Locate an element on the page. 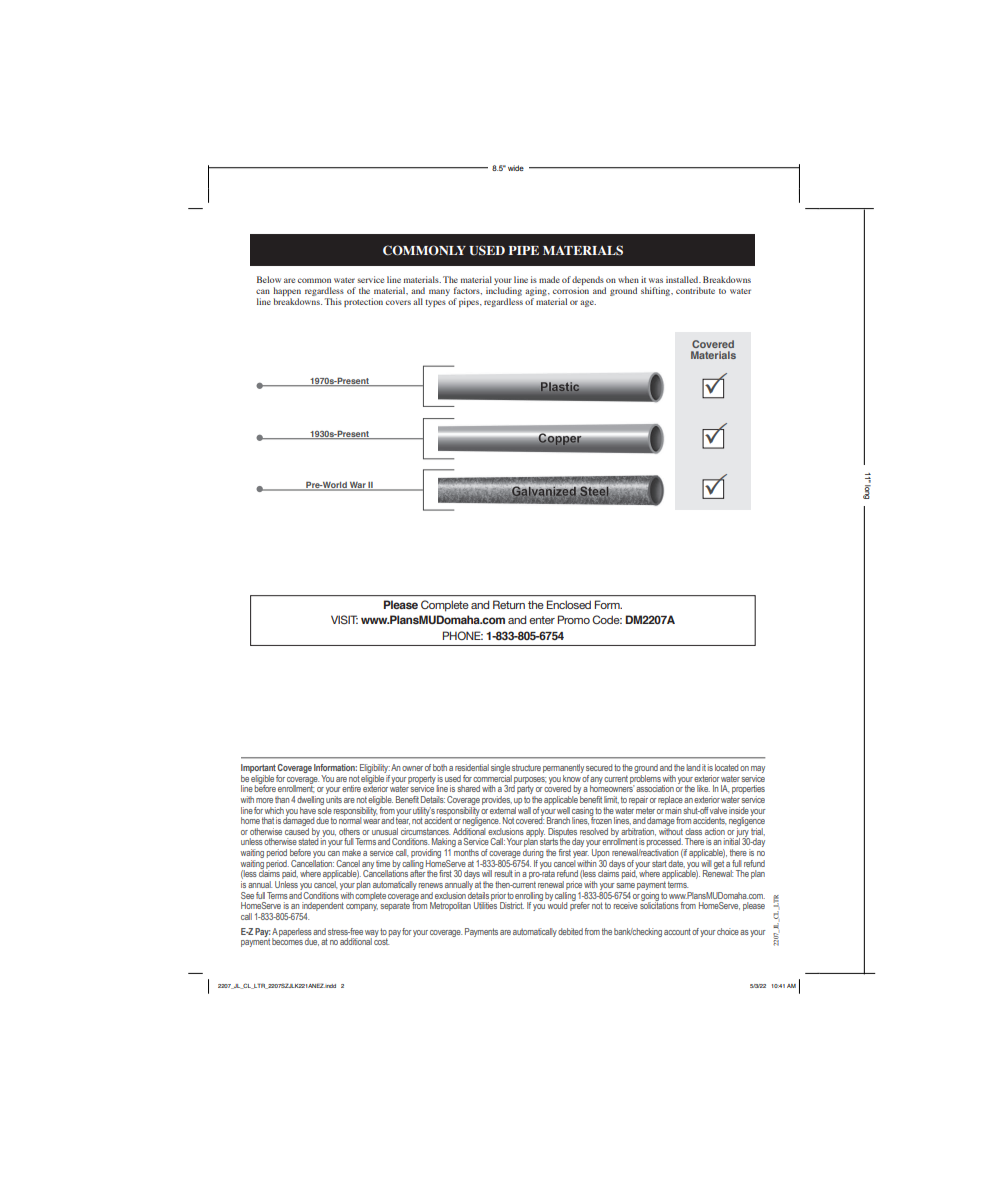  account is located at coordinates (677, 931).
